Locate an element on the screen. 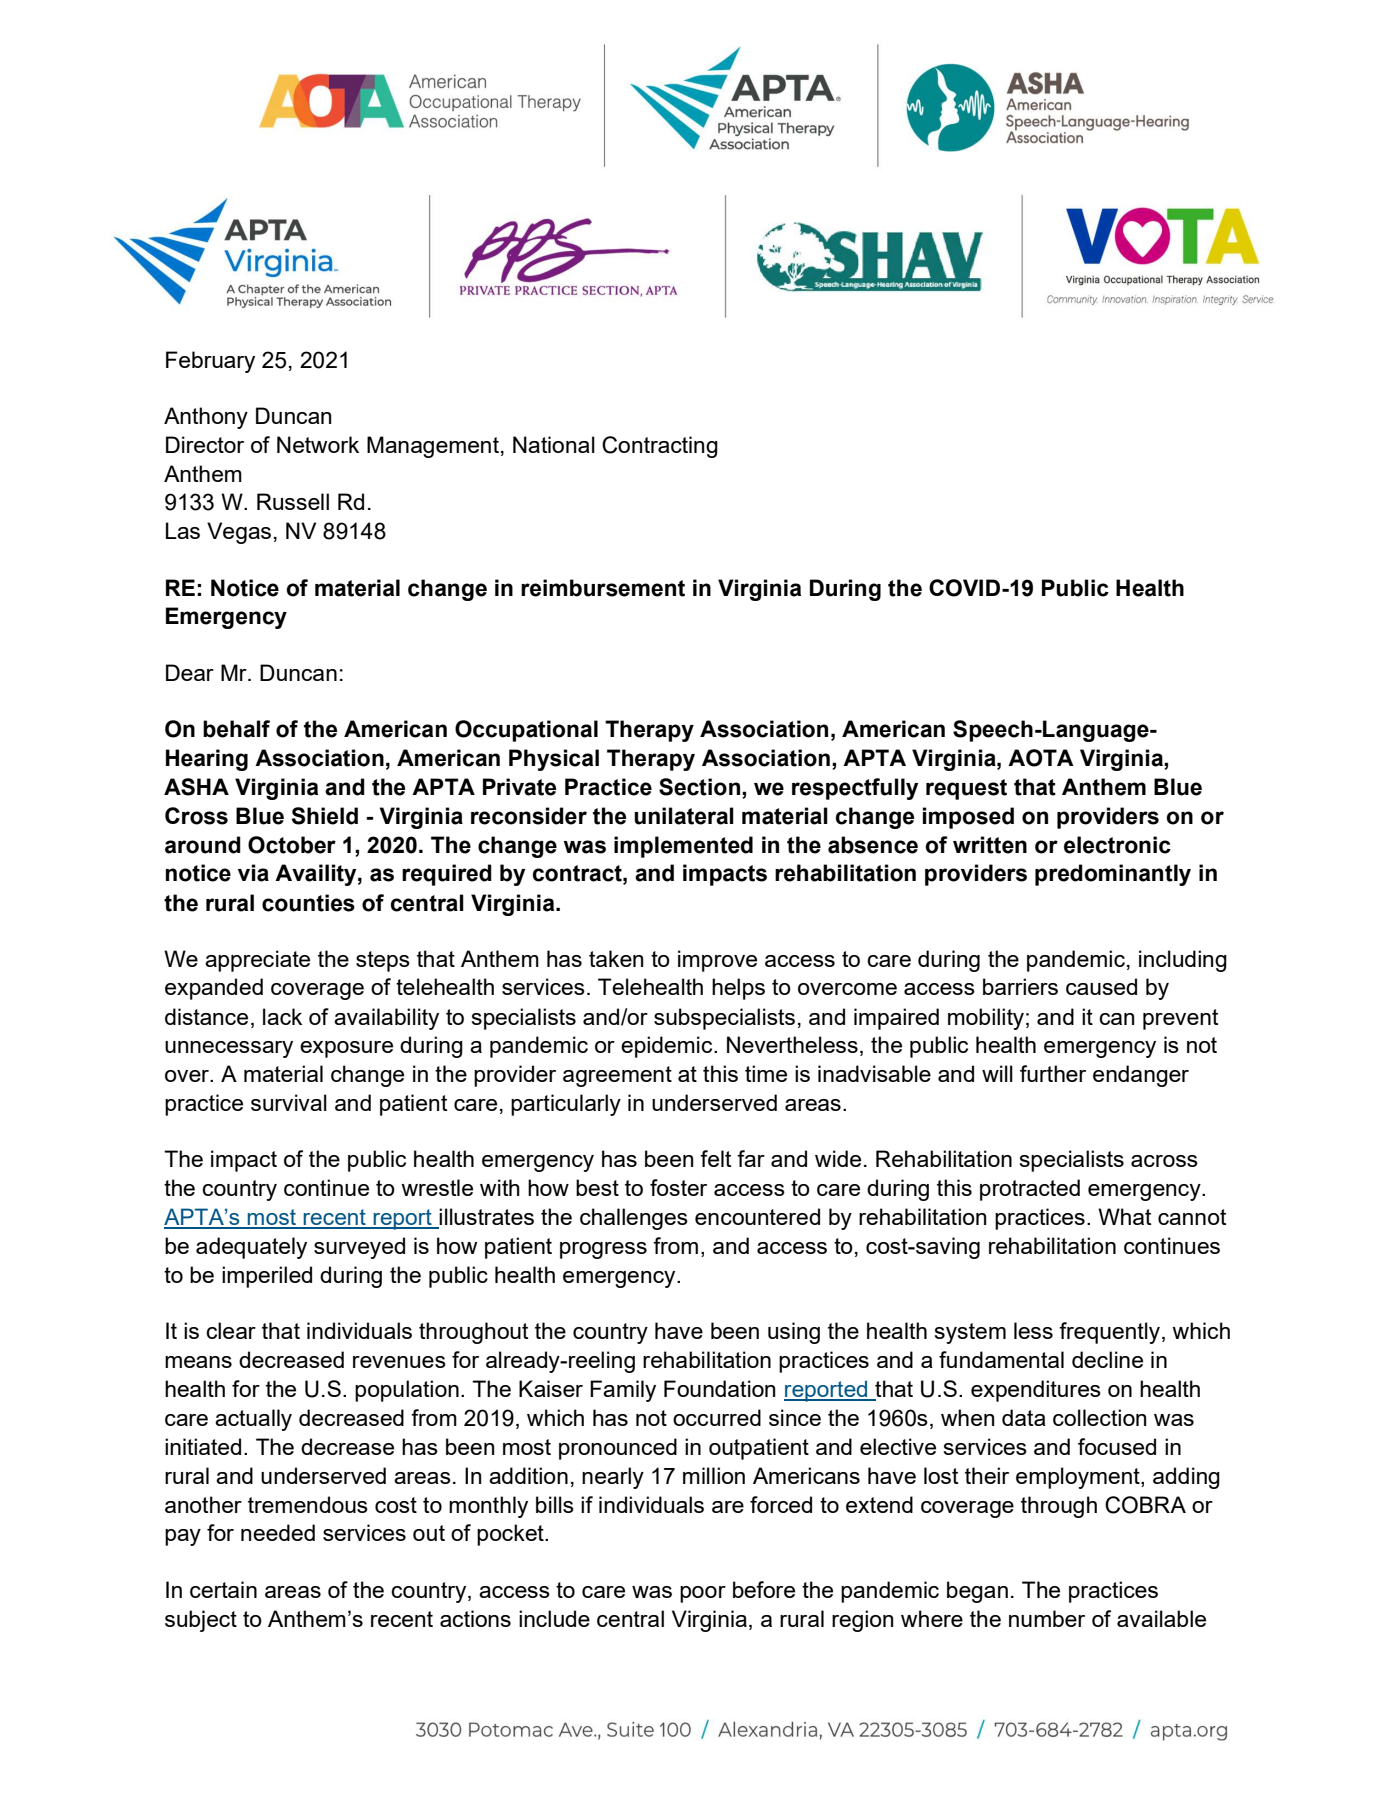  Network is located at coordinates (318, 444).
